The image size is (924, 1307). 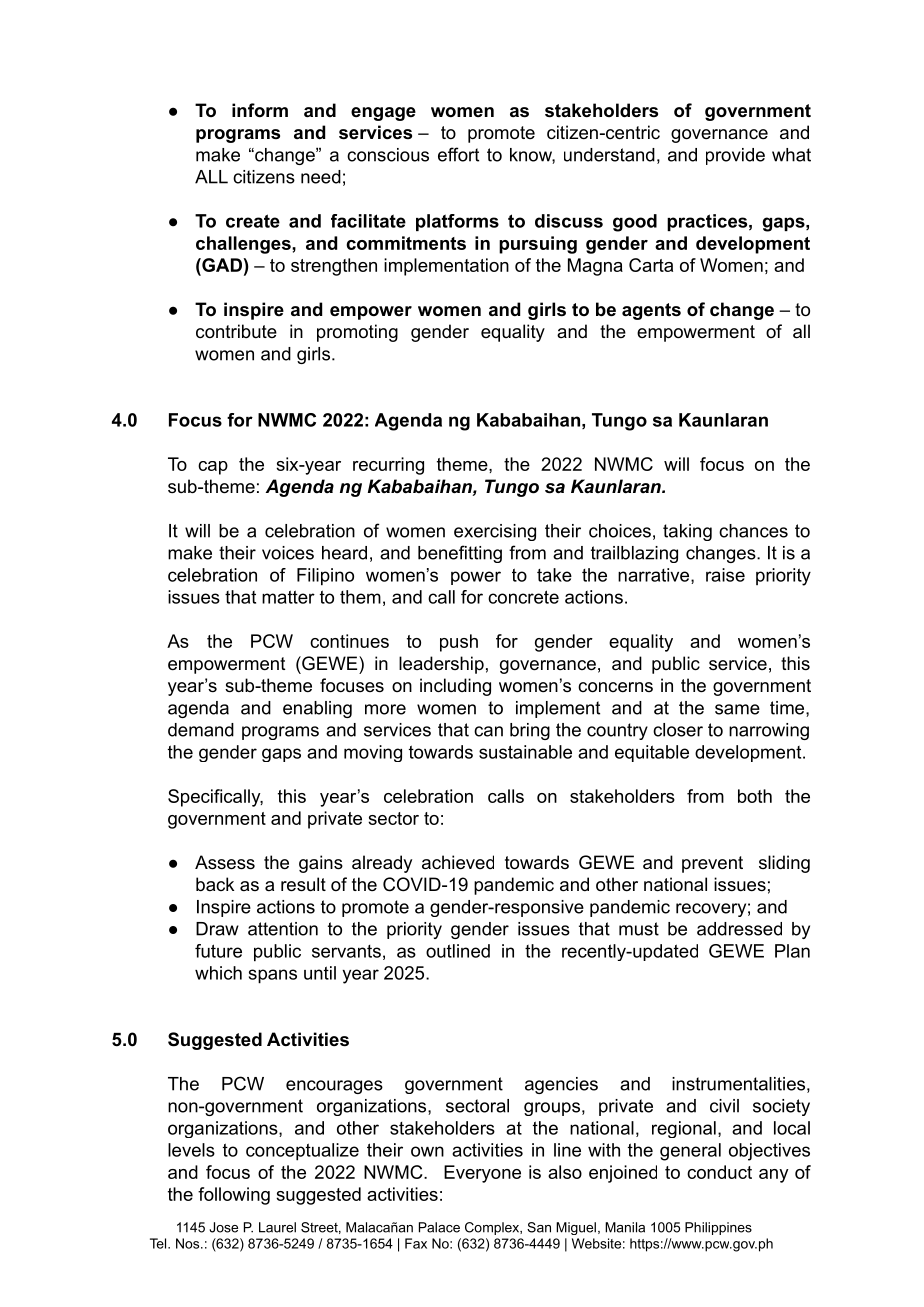 I want to click on inform, so click(x=260, y=110).
